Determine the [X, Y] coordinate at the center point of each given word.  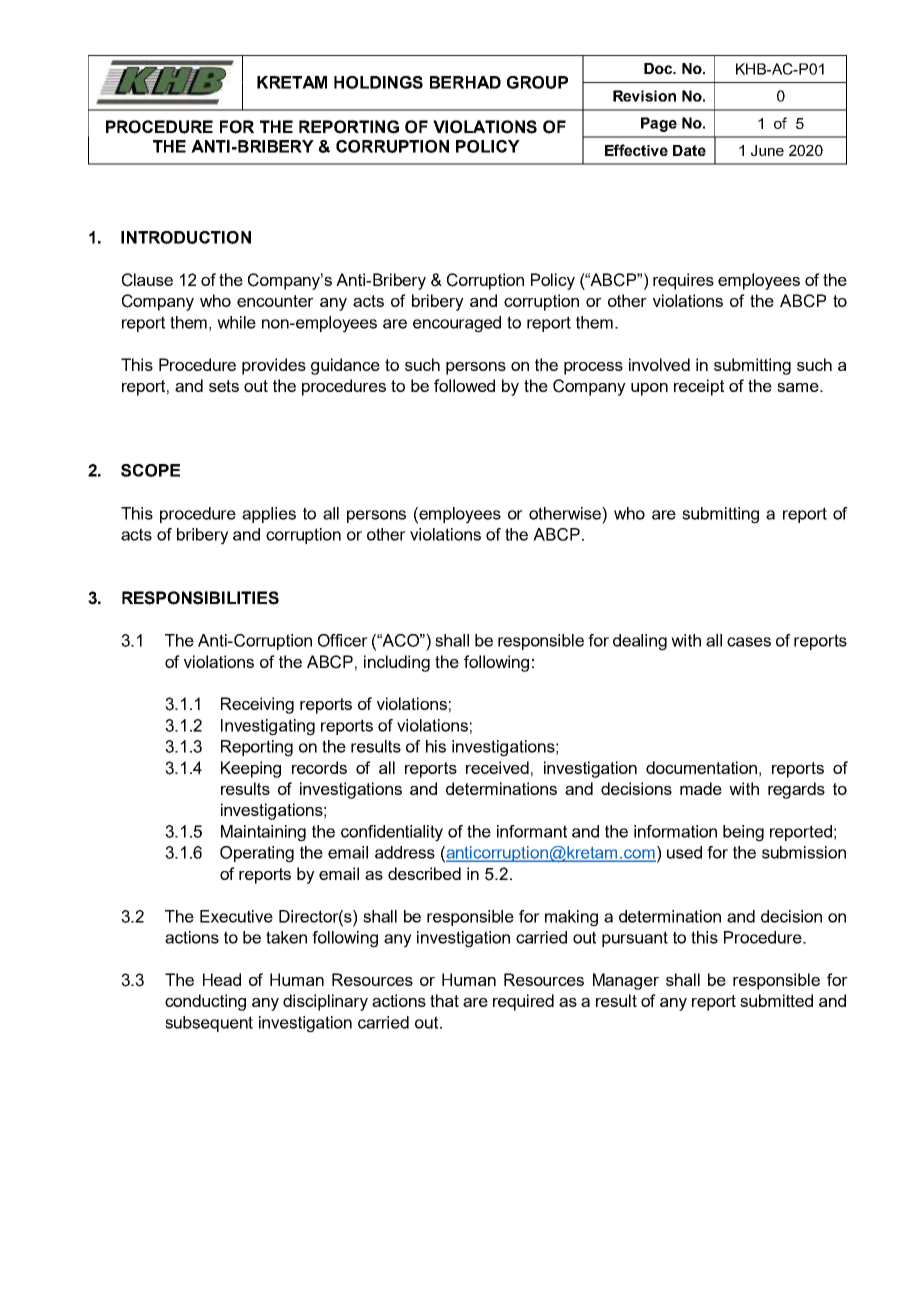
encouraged [457, 324]
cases [749, 642]
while [236, 322]
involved [659, 364]
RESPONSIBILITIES [200, 598]
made [701, 788]
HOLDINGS [378, 82]
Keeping [251, 769]
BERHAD [465, 82]
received [497, 767]
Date [689, 150]
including [397, 663]
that [444, 1000]
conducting [205, 1002]
